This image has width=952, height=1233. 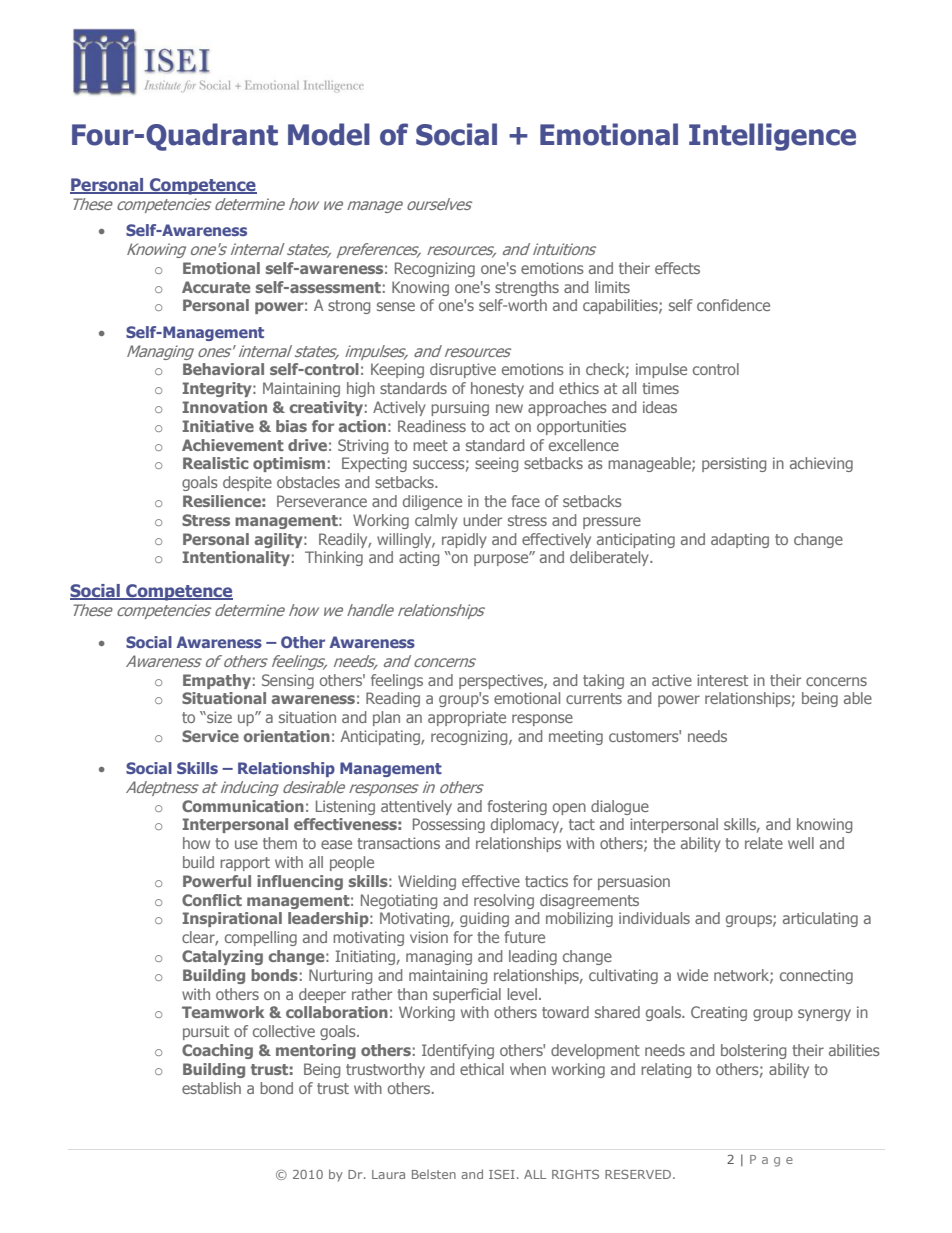 What do you see at coordinates (288, 681) in the image?
I see `Sensing` at bounding box center [288, 681].
